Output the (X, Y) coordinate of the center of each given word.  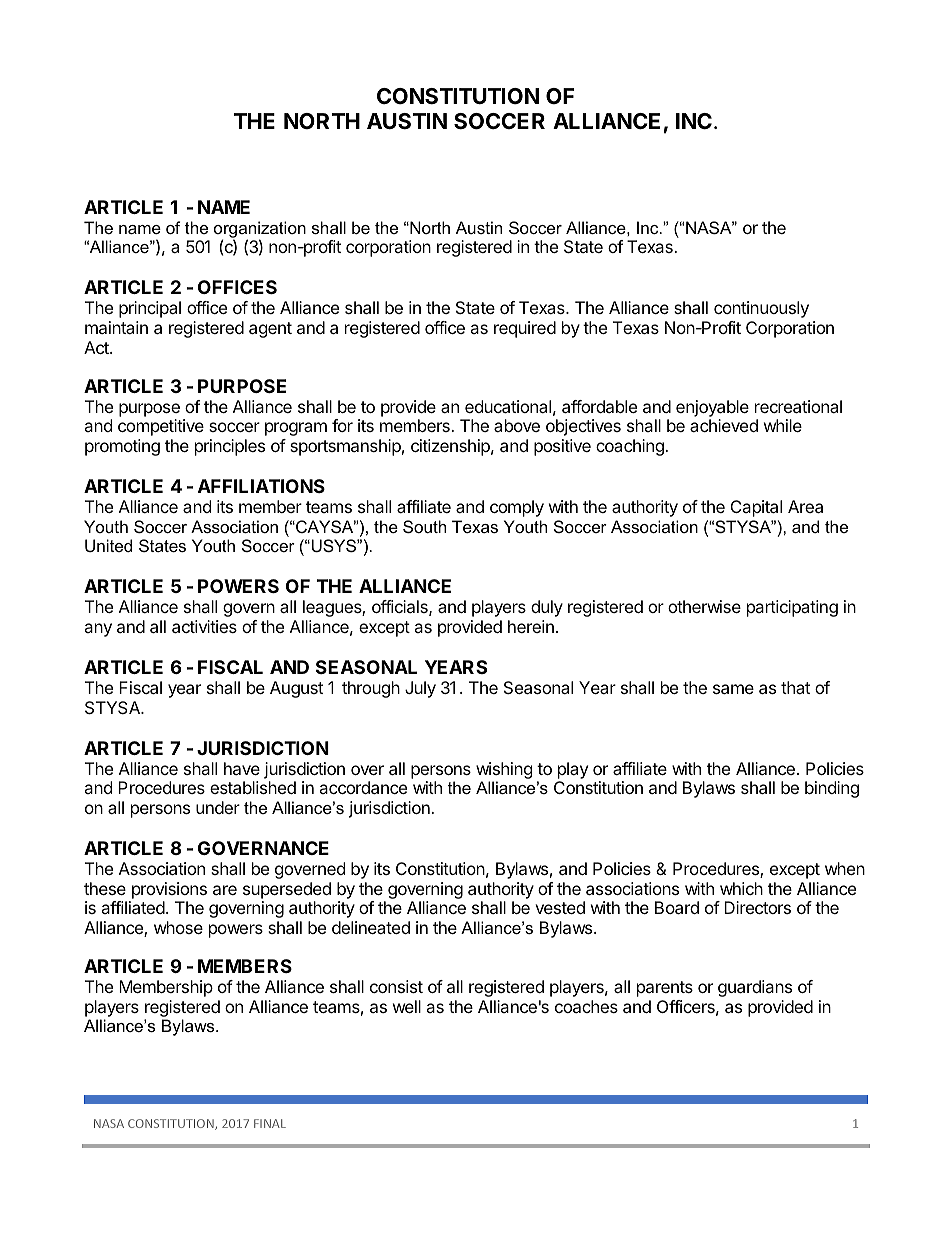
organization (260, 230)
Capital (756, 508)
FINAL (270, 1123)
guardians (755, 988)
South (424, 526)
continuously (761, 309)
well (407, 1006)
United (108, 545)
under (218, 807)
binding (832, 789)
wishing (504, 770)
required (525, 329)
